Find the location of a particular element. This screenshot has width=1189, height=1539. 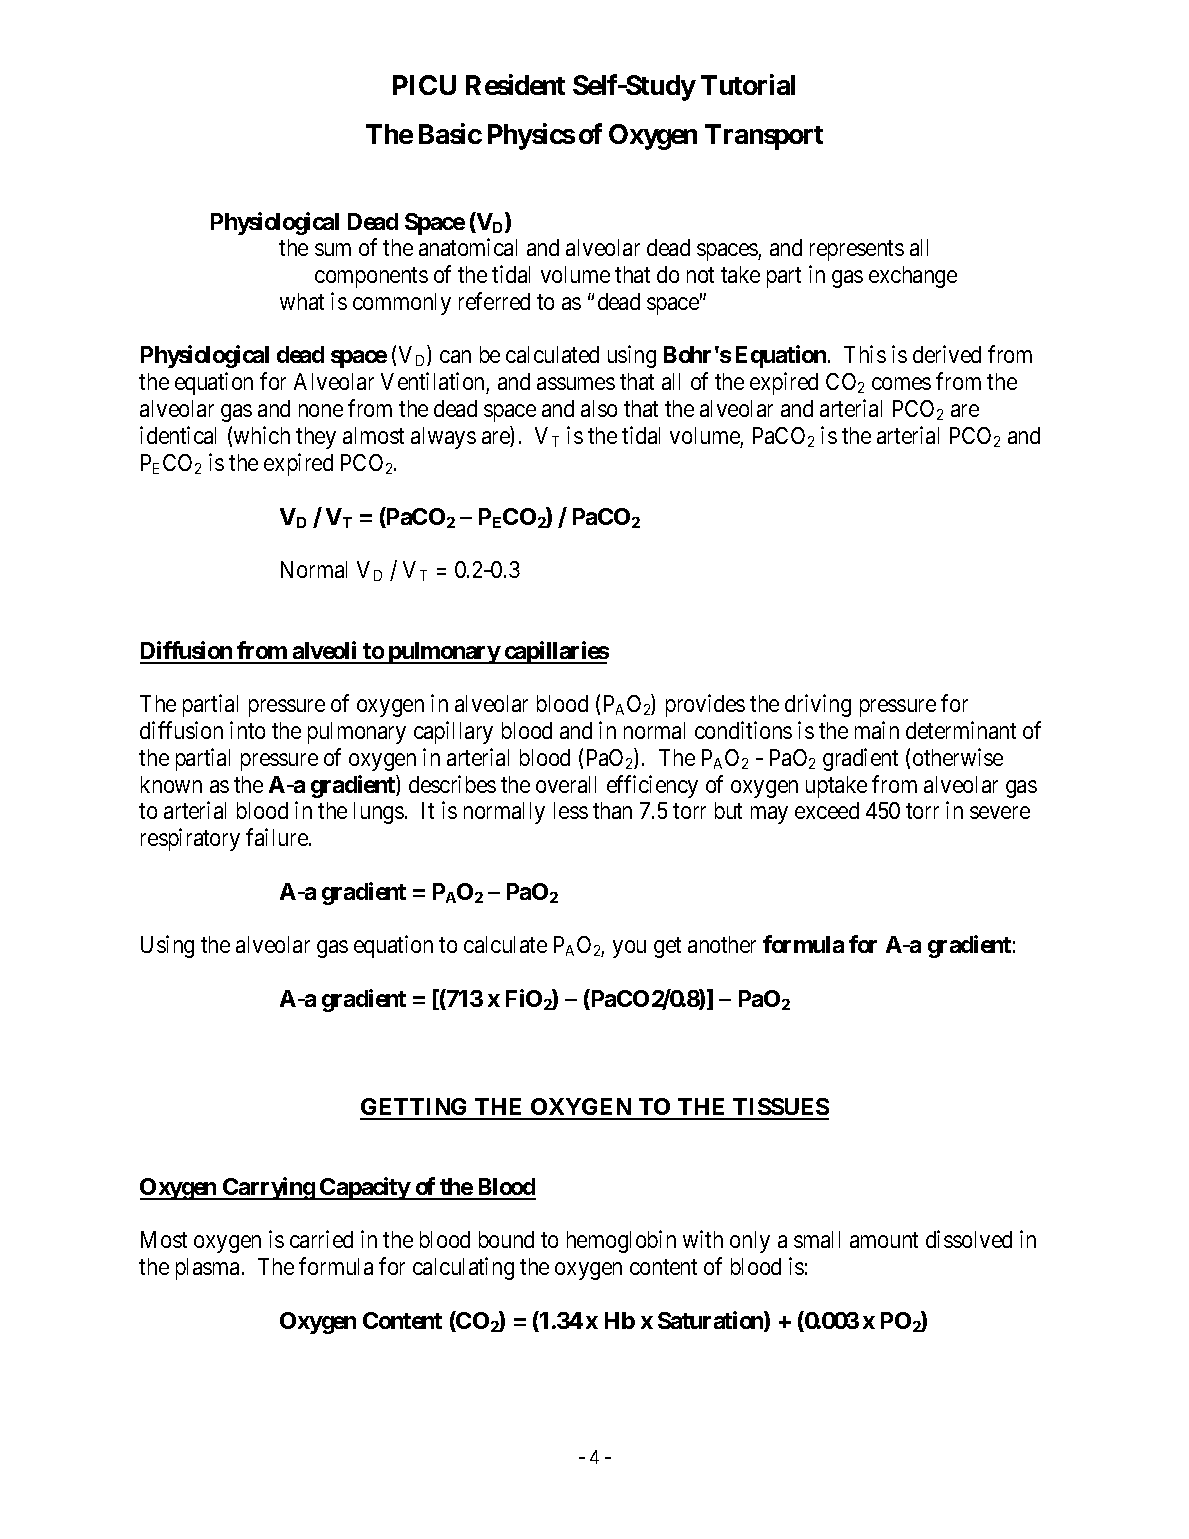

amount is located at coordinates (884, 1240).
